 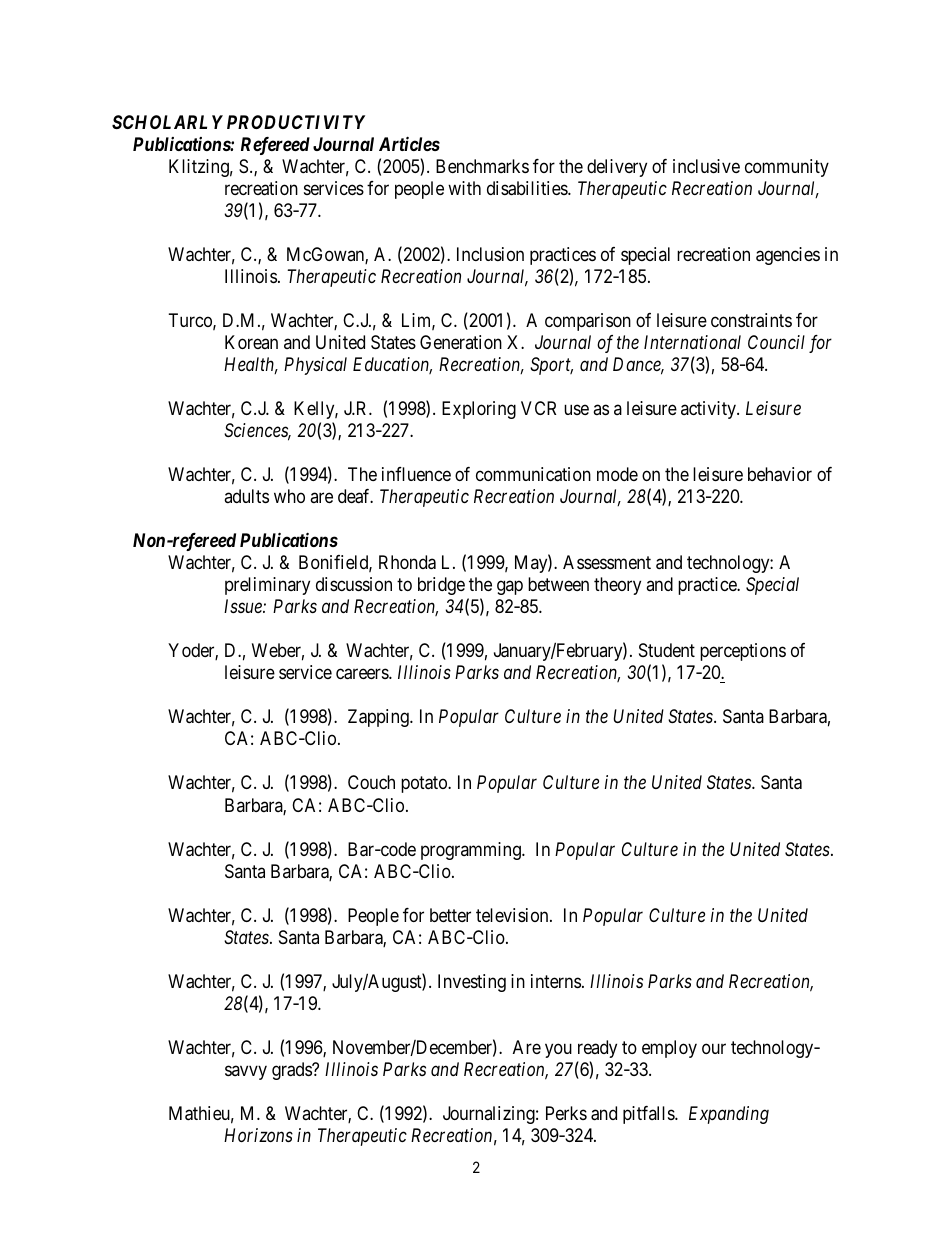 What do you see at coordinates (296, 122) in the image?
I see `PRODUCTIVITY` at bounding box center [296, 122].
